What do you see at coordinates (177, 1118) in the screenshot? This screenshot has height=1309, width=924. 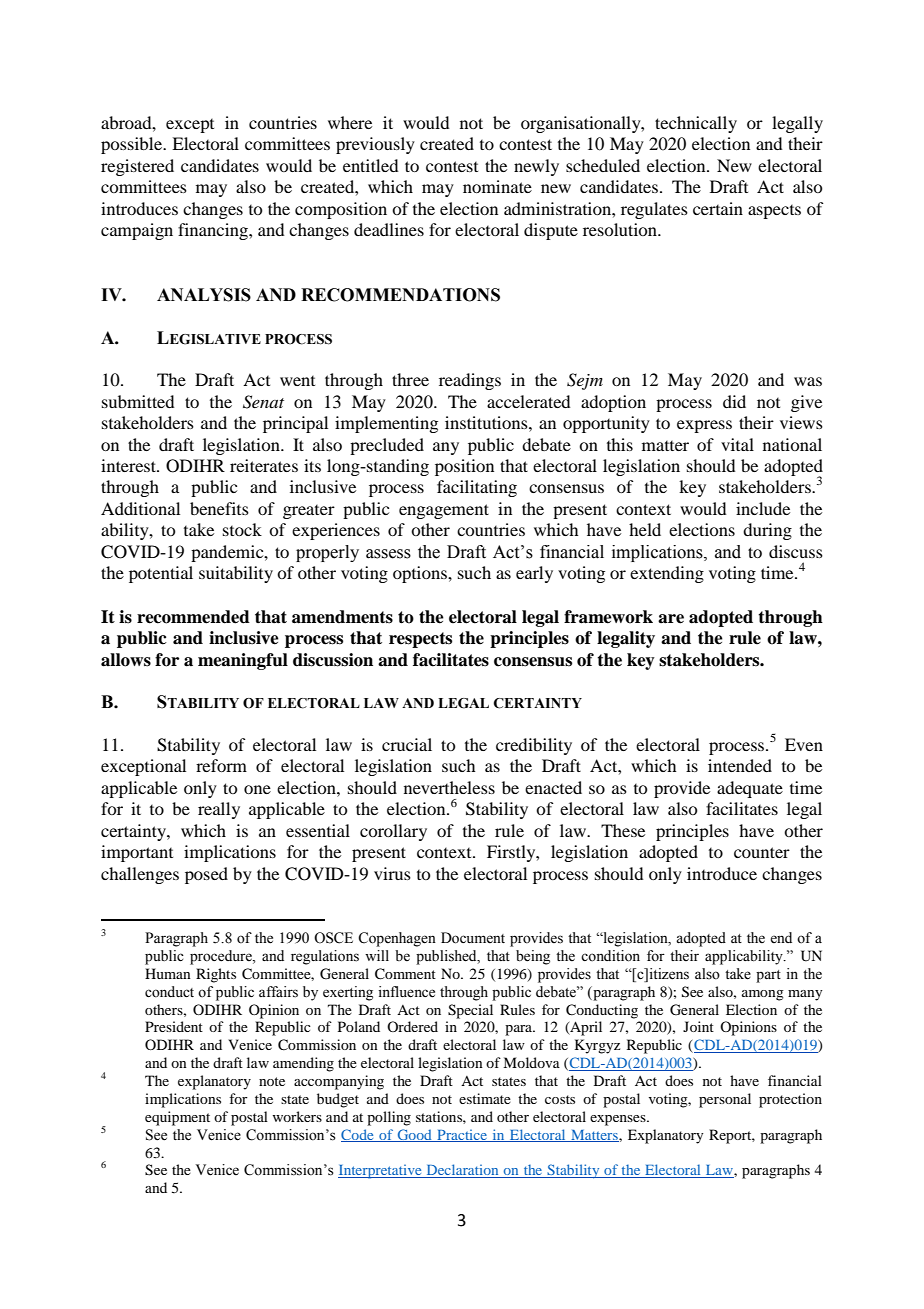 I see `equipment` at bounding box center [177, 1118].
